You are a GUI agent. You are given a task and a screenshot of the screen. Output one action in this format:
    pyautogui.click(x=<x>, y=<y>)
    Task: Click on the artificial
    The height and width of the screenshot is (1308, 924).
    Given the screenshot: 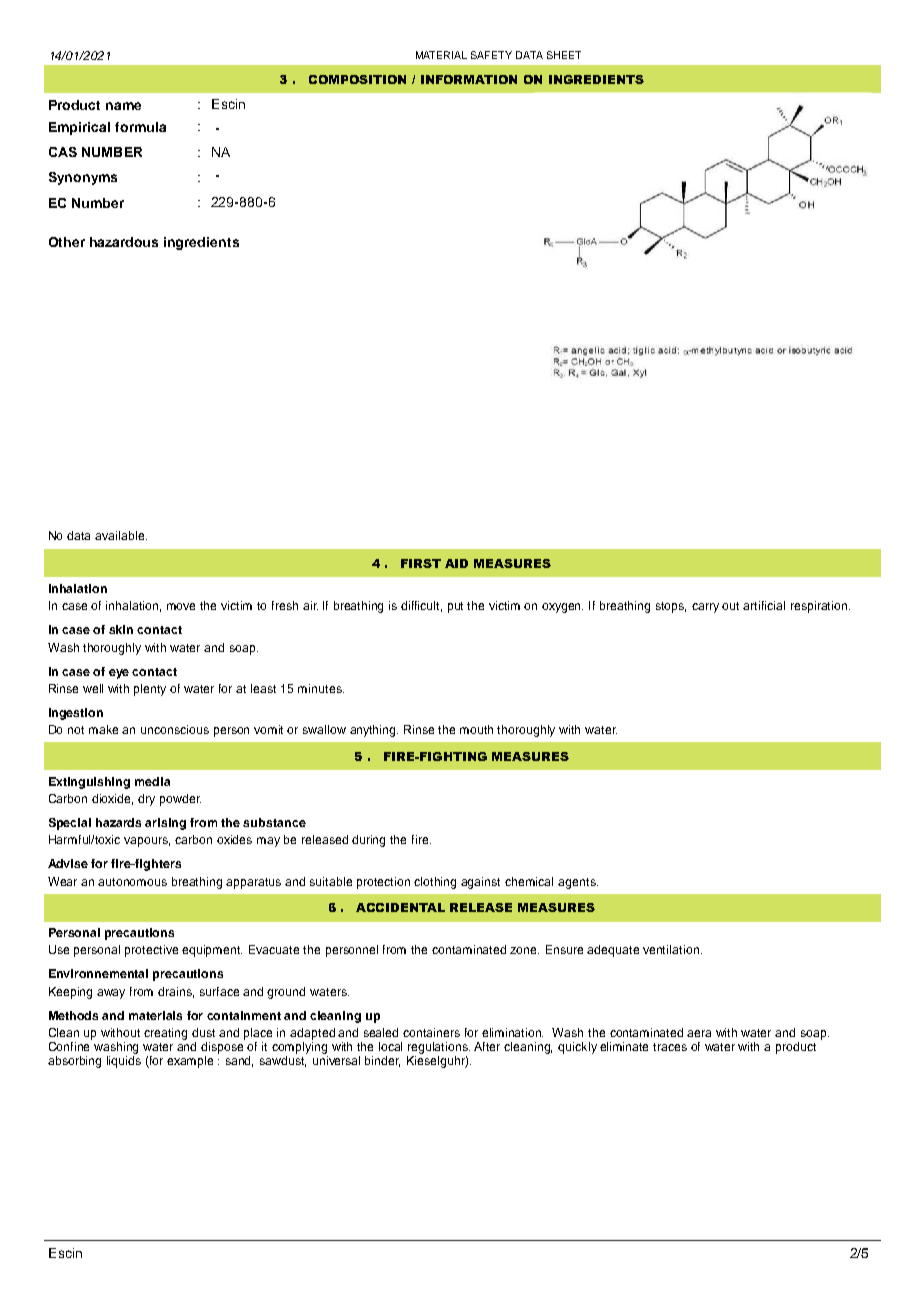 What is the action you would take?
    pyautogui.click(x=764, y=605)
